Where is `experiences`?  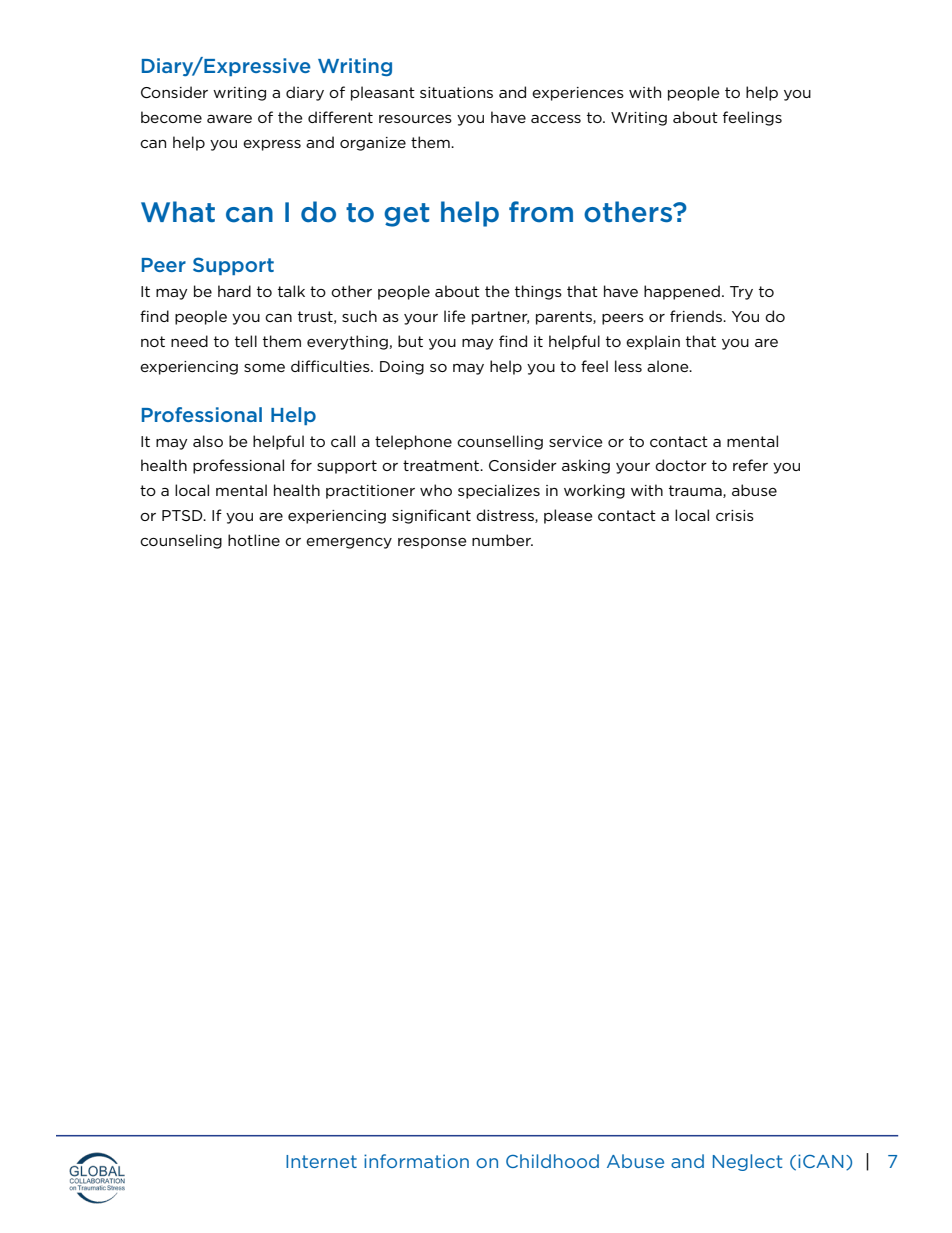
experiences is located at coordinates (578, 94).
